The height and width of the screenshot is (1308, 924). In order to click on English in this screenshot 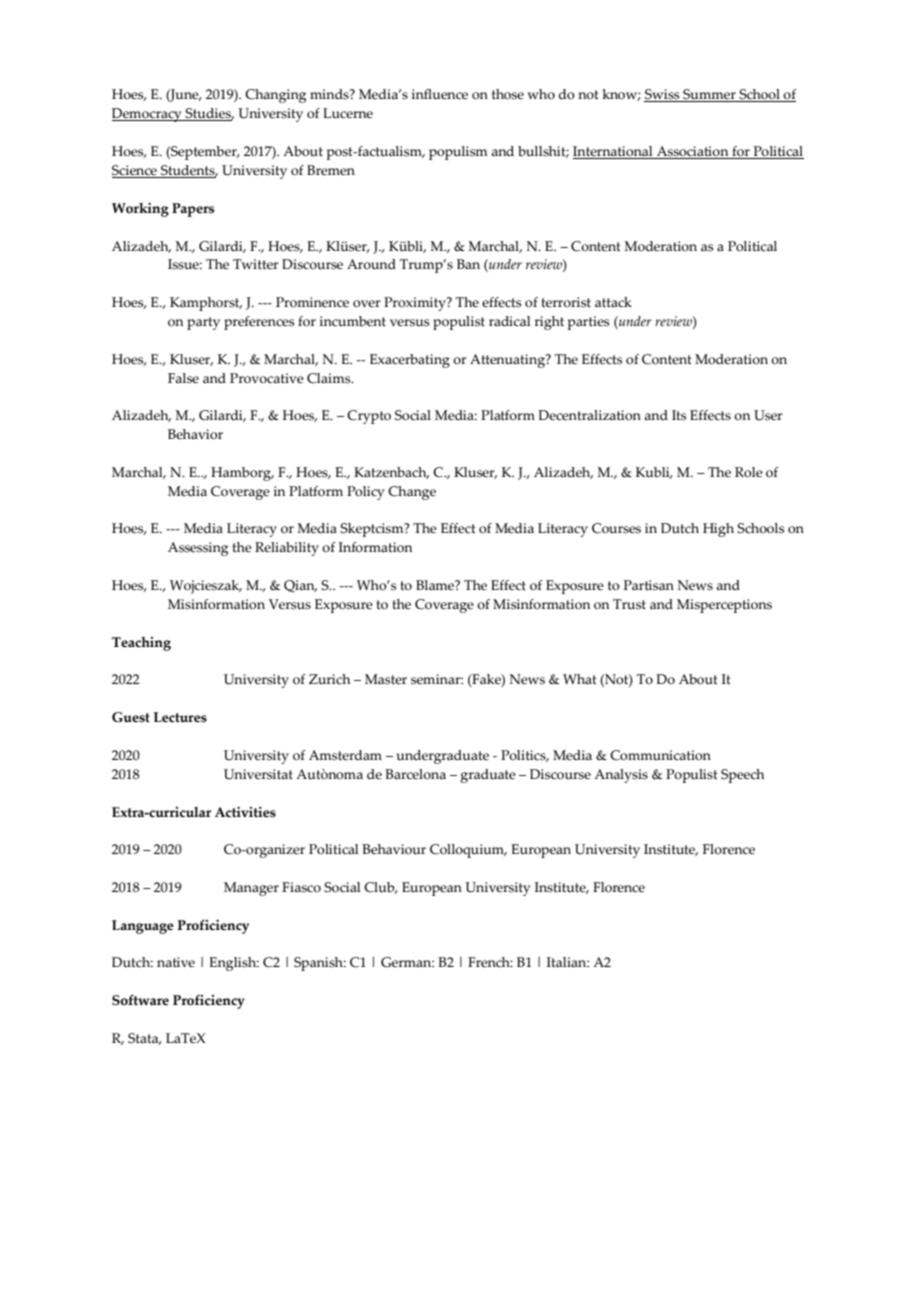, I will do `click(234, 964)`.
